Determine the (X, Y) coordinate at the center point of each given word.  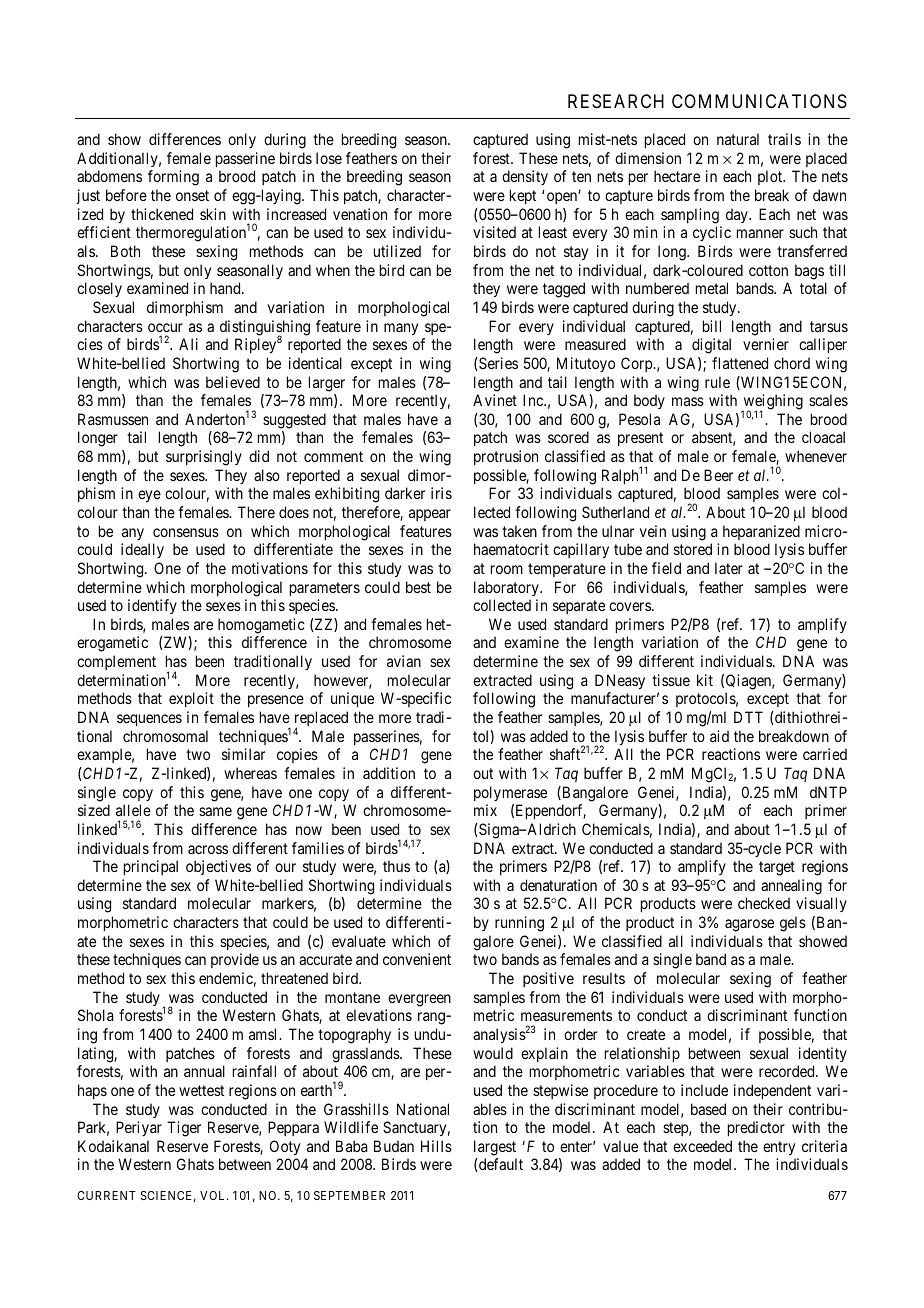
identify (152, 606)
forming (173, 178)
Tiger (184, 1129)
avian (404, 661)
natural (738, 139)
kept (523, 196)
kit (705, 680)
